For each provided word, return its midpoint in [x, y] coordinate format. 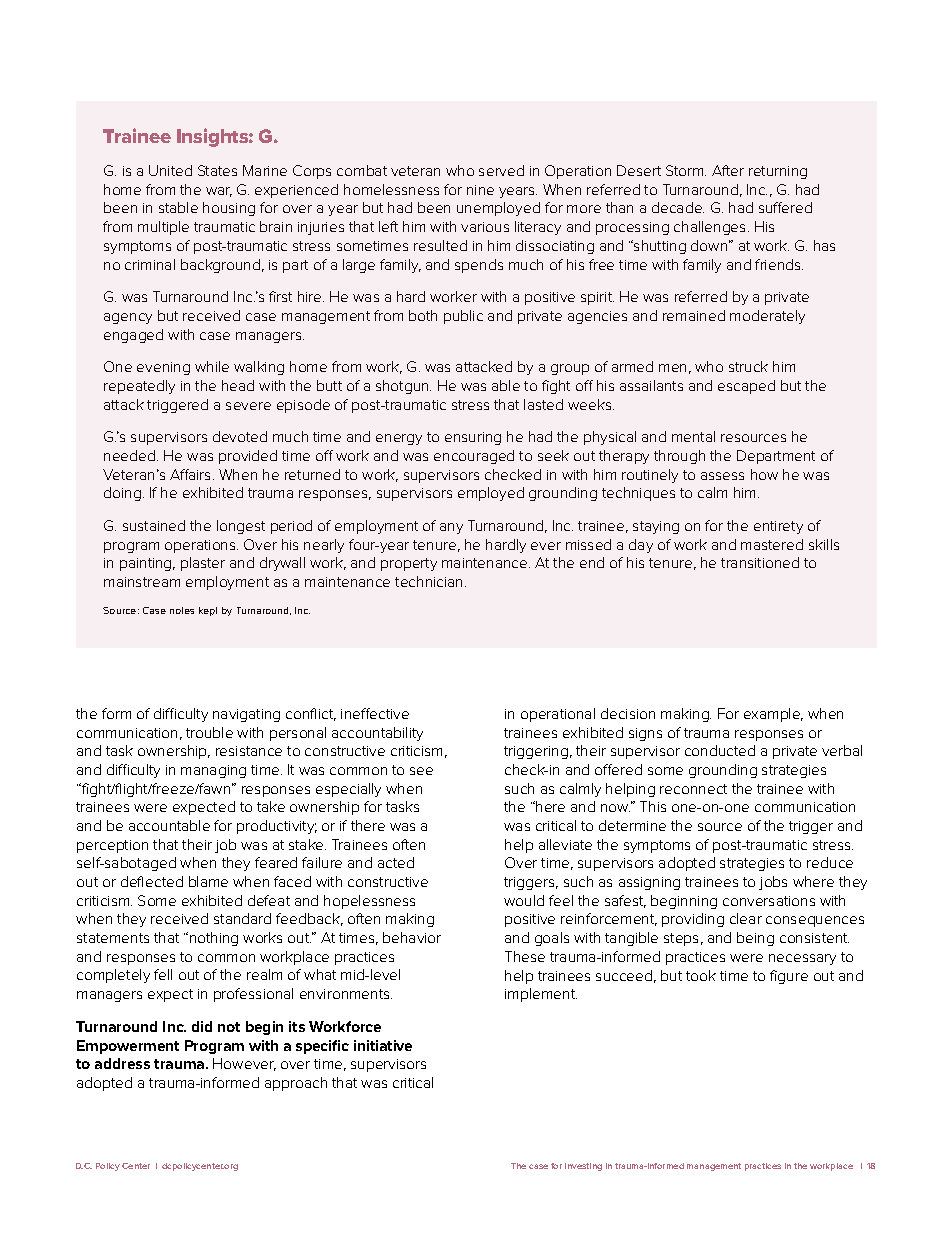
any [451, 528]
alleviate [565, 844]
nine [480, 190]
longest [241, 527]
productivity [277, 827]
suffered [785, 207]
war [219, 192]
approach [296, 1084]
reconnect [693, 789]
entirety [778, 527]
